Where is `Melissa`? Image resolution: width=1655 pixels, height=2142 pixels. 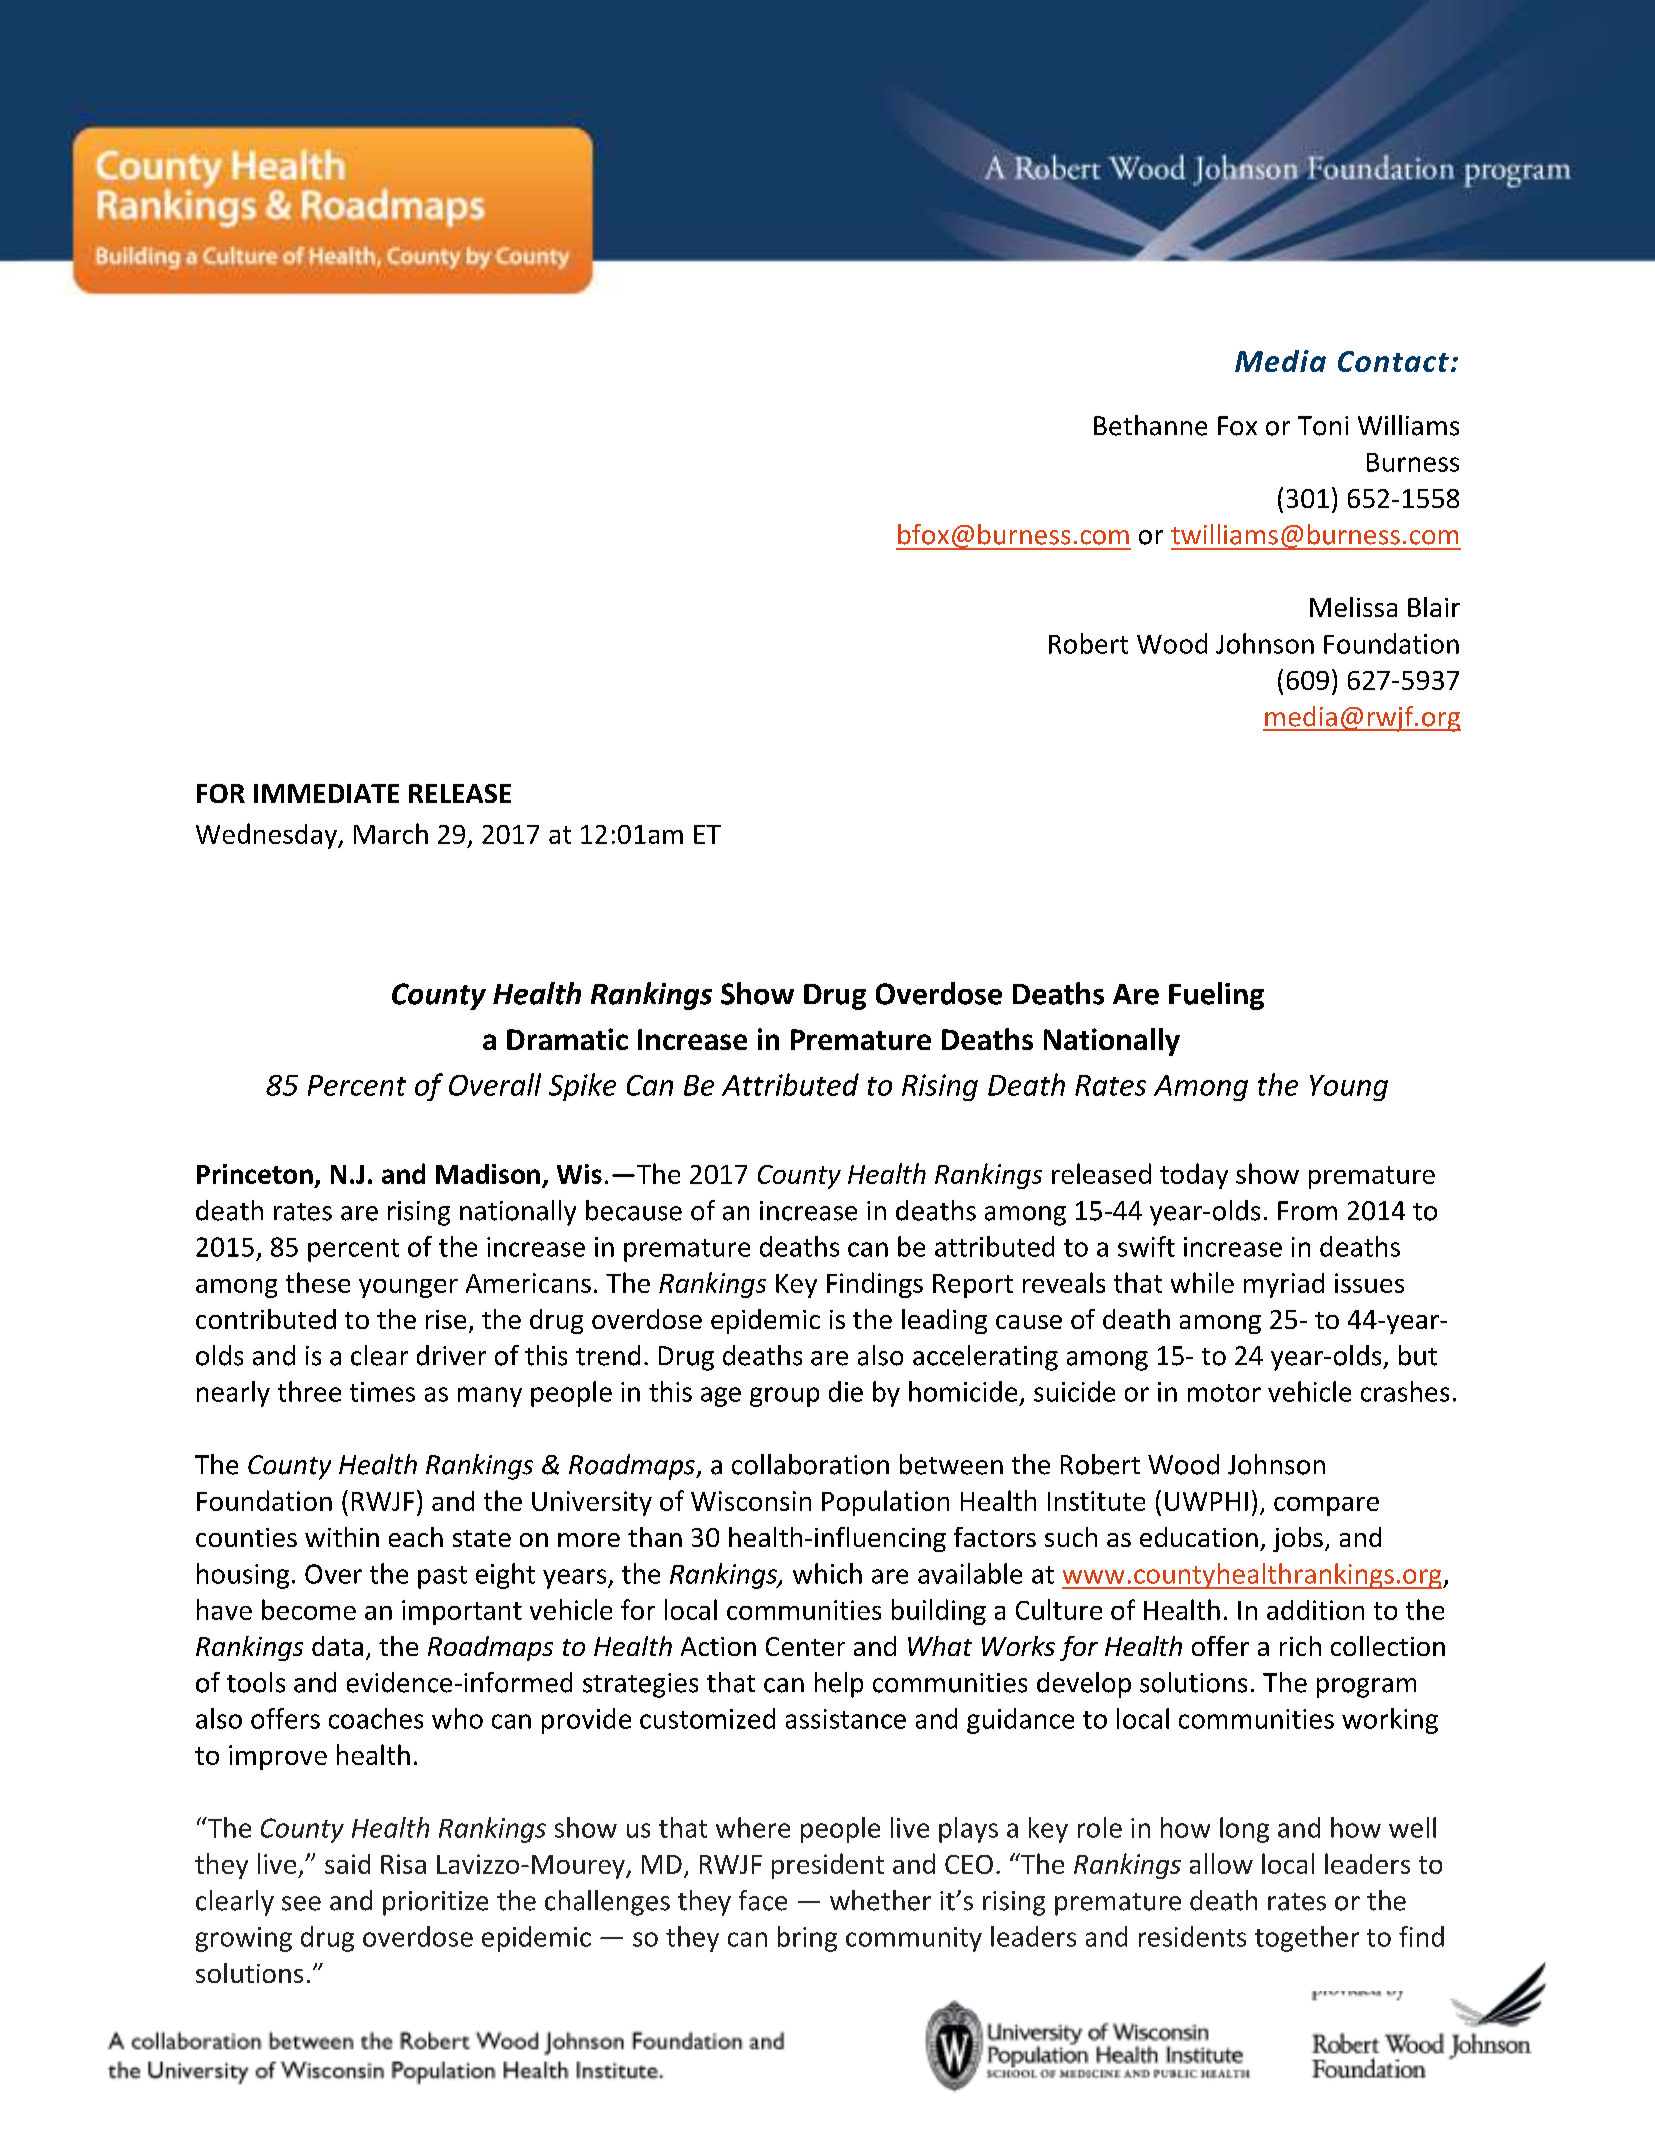
Melissa is located at coordinates (1353, 607).
